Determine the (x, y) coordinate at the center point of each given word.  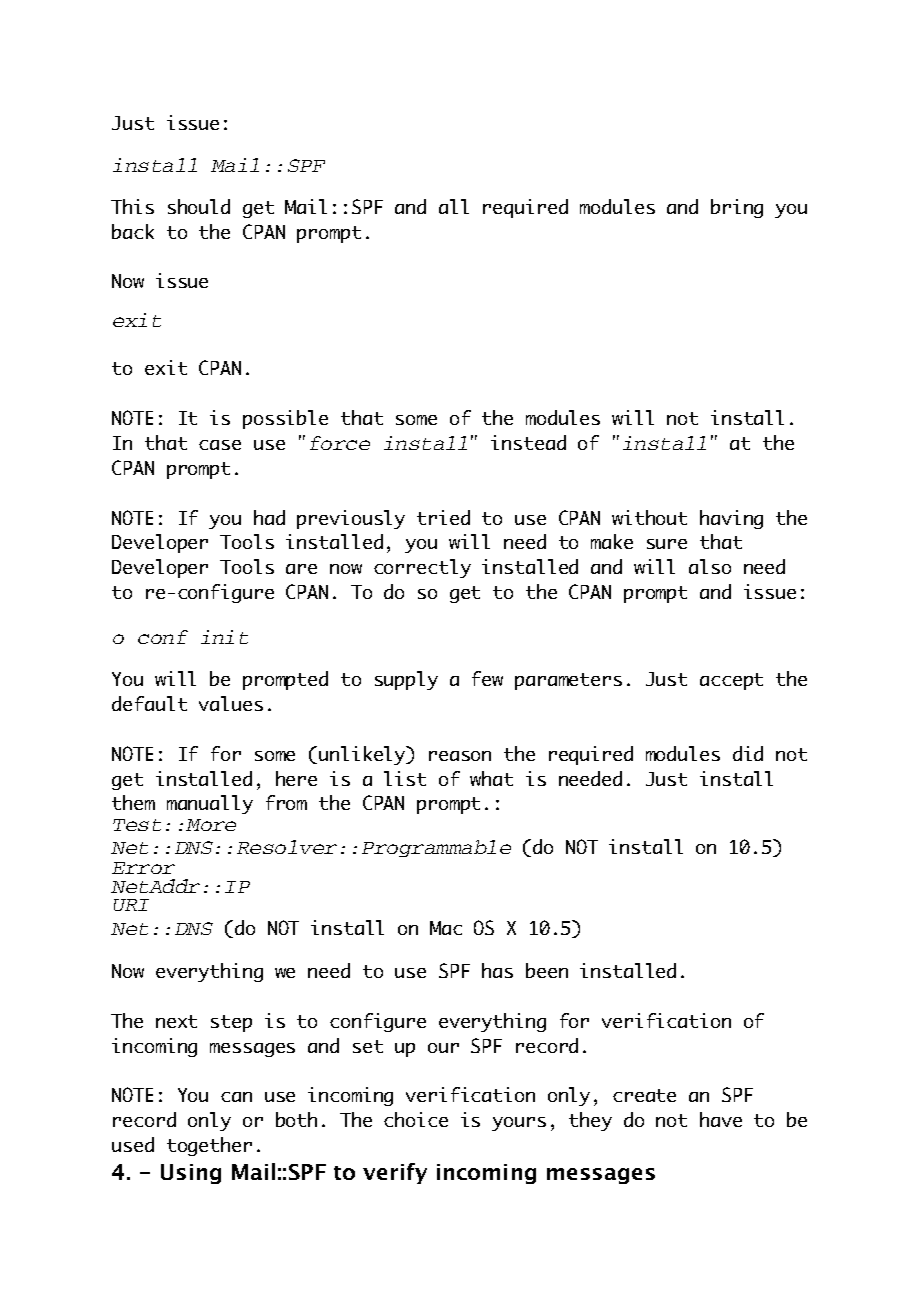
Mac (446, 928)
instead (528, 442)
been (547, 970)
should (199, 206)
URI (131, 905)
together (209, 1146)
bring (737, 208)
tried (443, 517)
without (649, 517)
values (231, 703)
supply (406, 680)
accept (731, 681)
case (220, 445)
